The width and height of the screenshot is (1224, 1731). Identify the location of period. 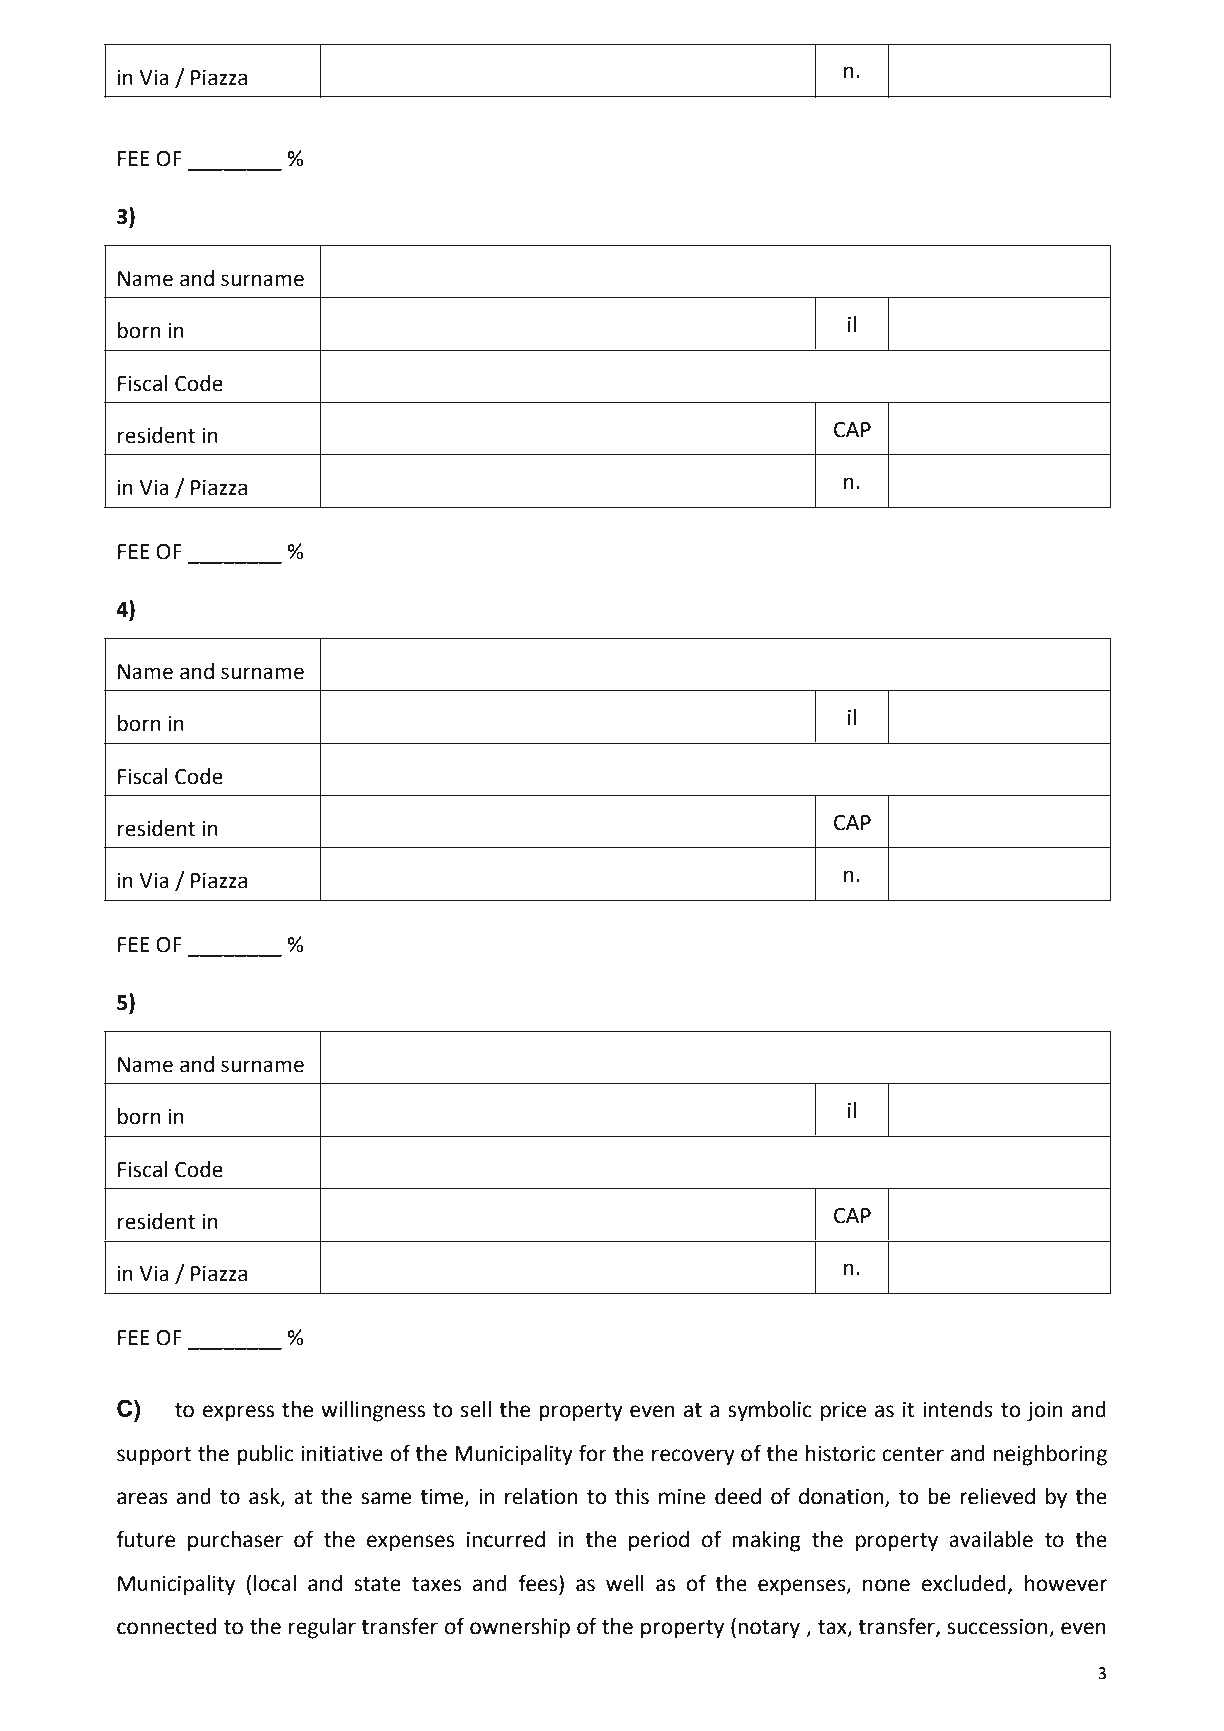
(659, 1541).
